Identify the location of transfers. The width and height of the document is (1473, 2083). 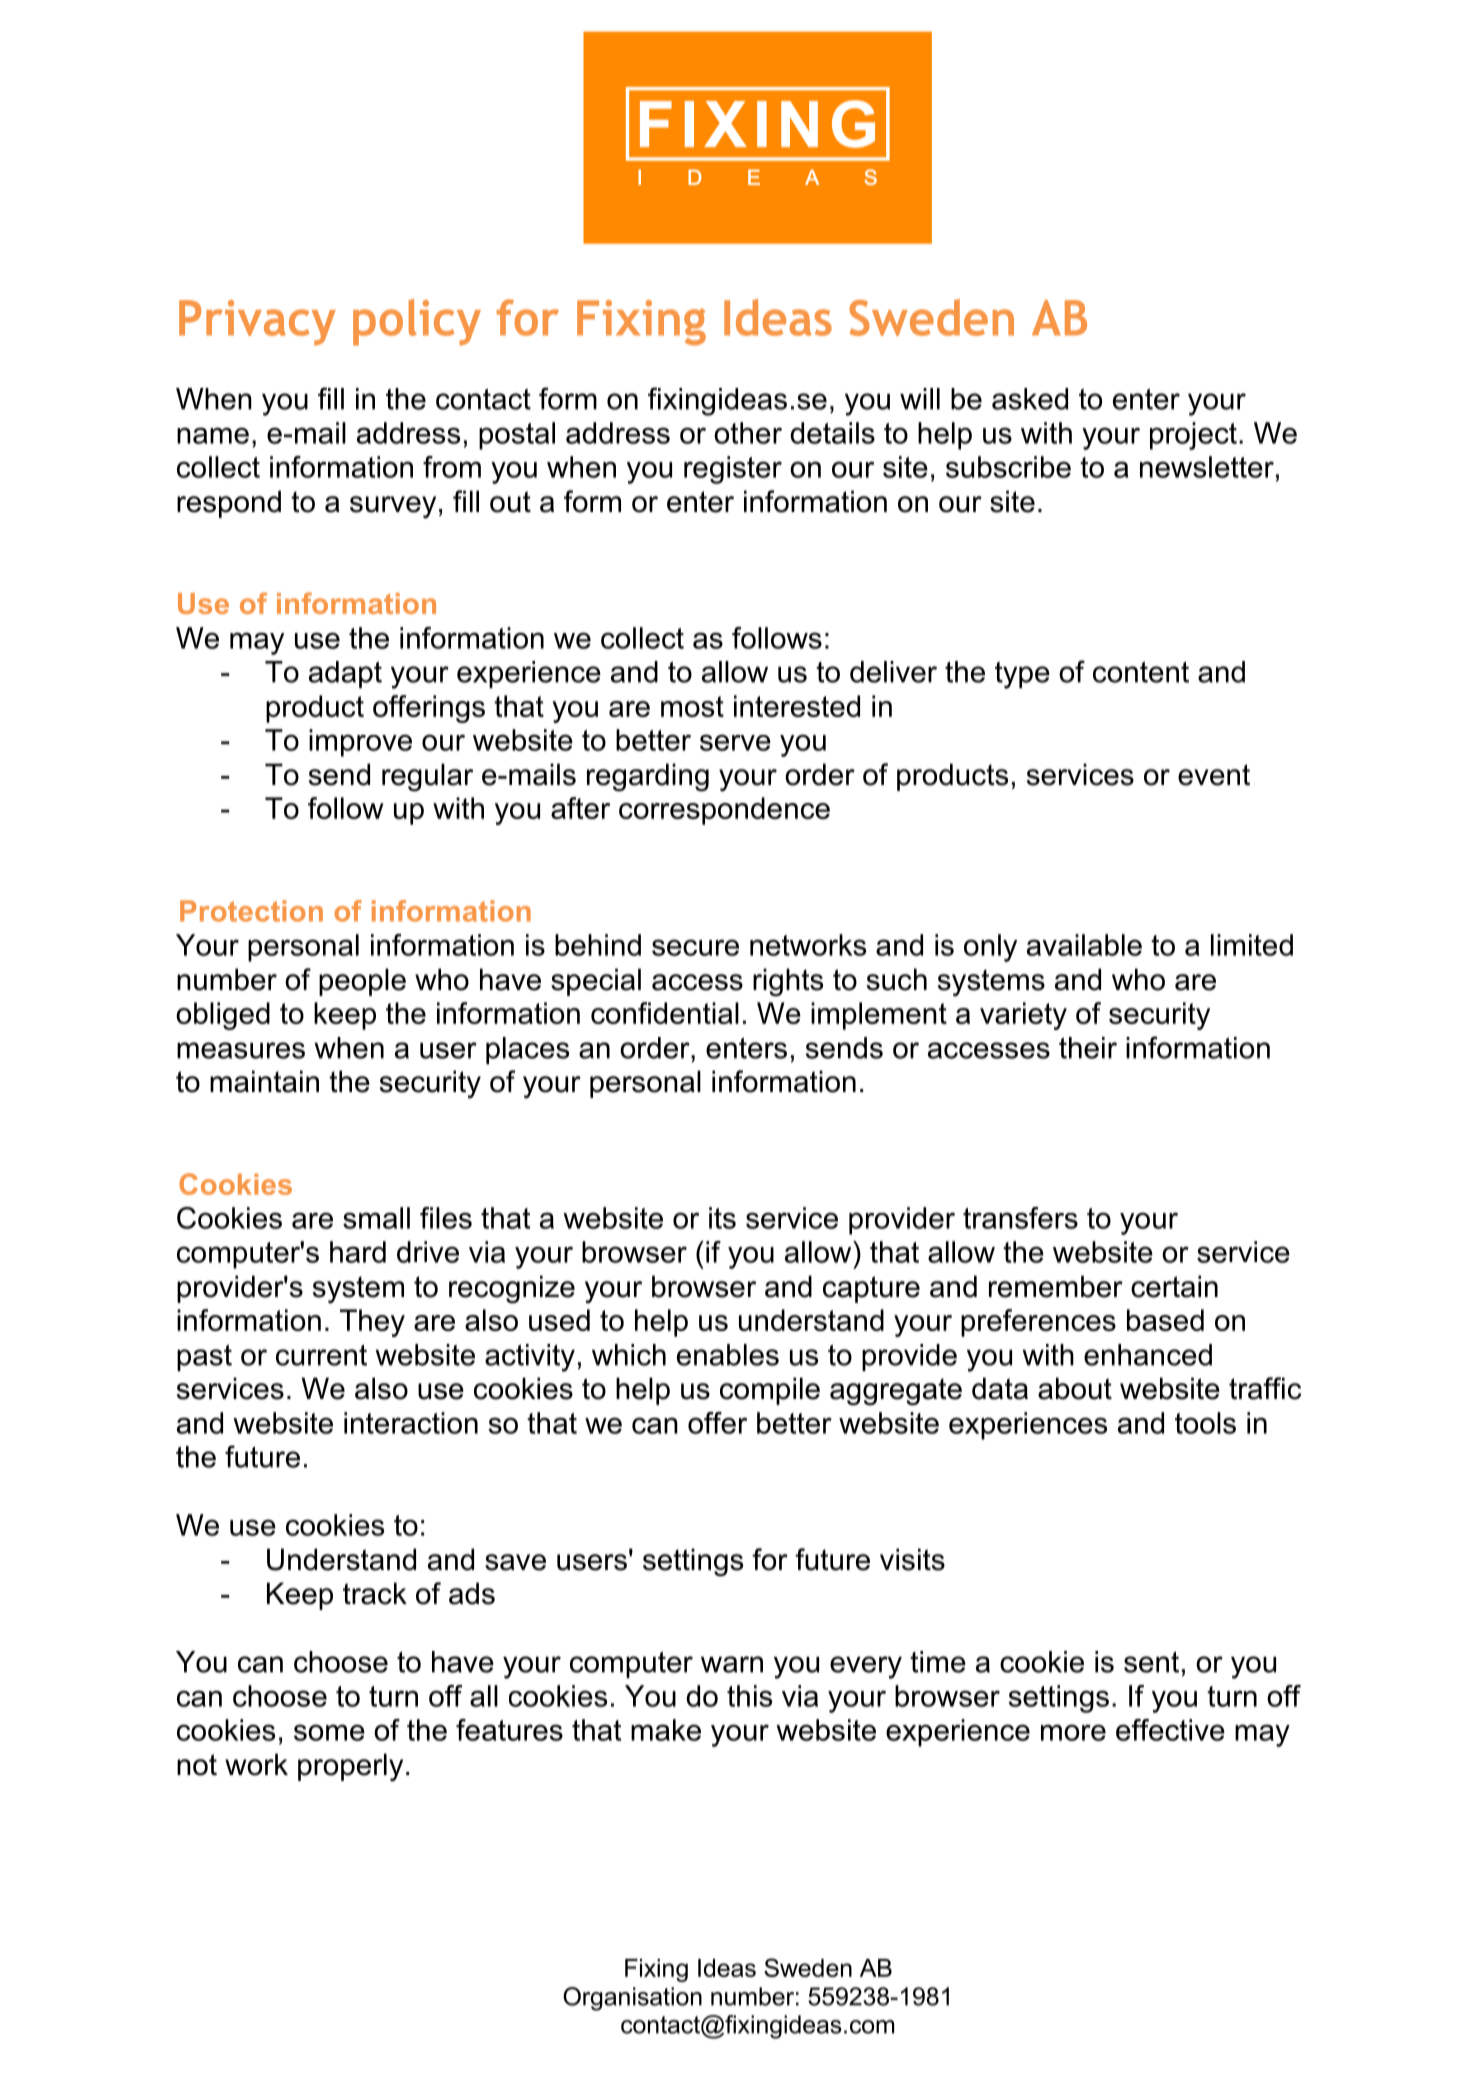
(1020, 1218).
